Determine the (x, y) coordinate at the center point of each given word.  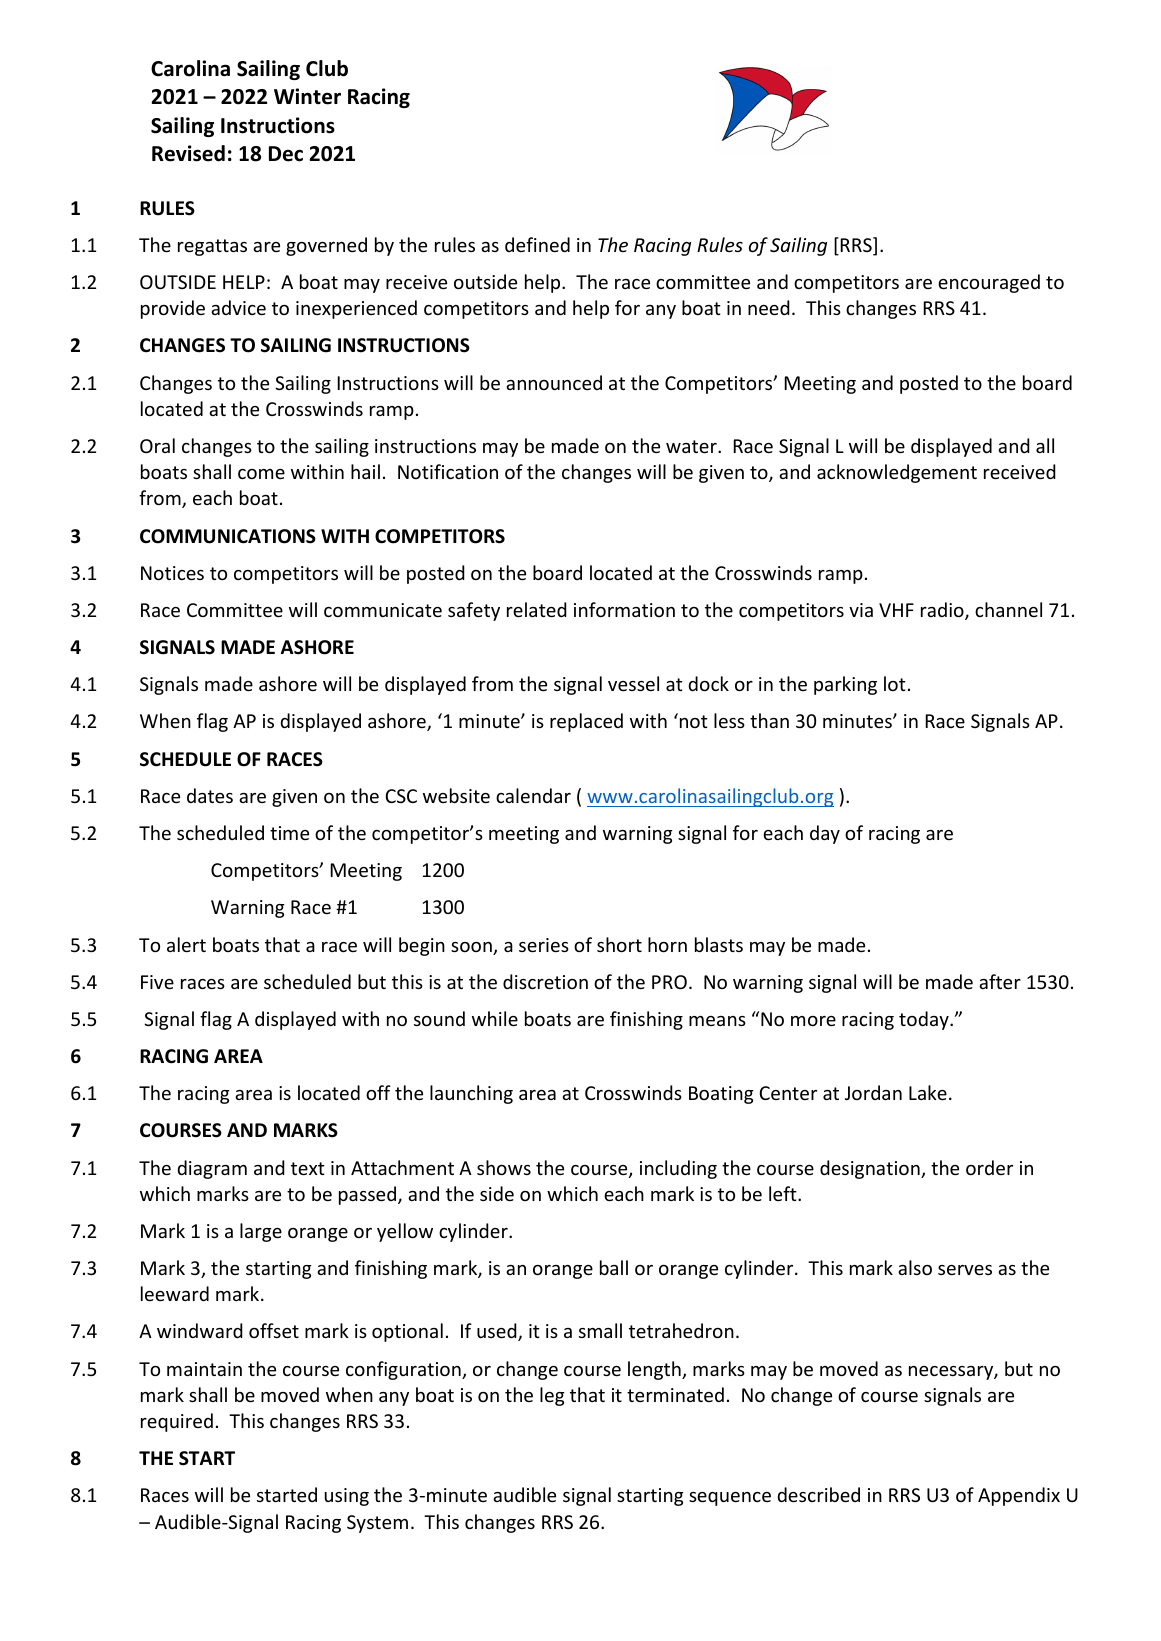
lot (895, 683)
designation (871, 1169)
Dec (286, 154)
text (308, 1168)
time (289, 833)
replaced (586, 722)
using (347, 1497)
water (692, 446)
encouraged (989, 283)
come (261, 474)
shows (504, 1167)
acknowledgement (897, 473)
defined (537, 244)
